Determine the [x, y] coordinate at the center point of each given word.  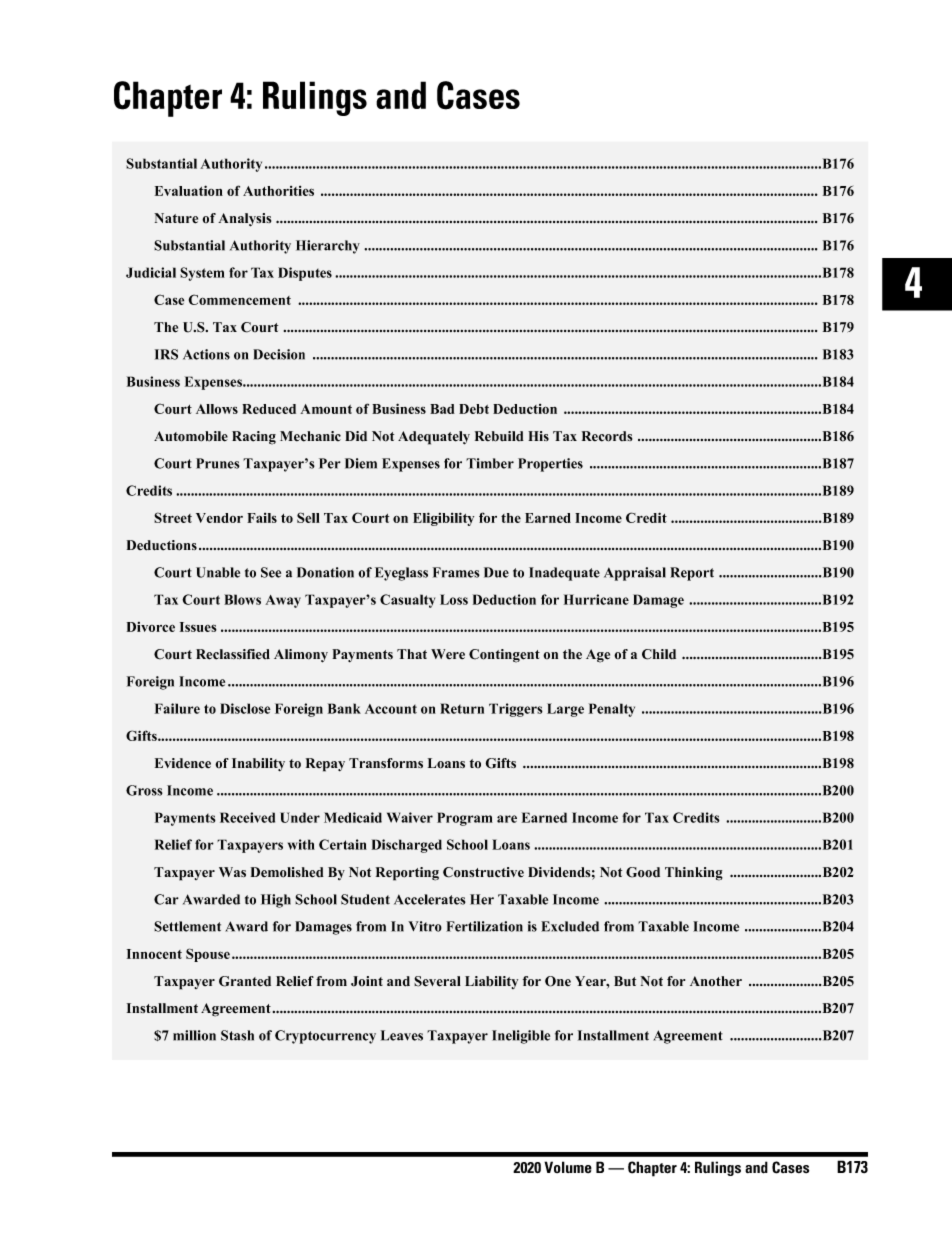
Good [643, 872]
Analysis [244, 220]
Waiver [410, 817]
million [194, 1035]
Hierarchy [328, 247]
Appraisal [635, 574]
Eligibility [443, 519]
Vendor [219, 518]
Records [607, 436]
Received [247, 817]
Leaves [402, 1035]
